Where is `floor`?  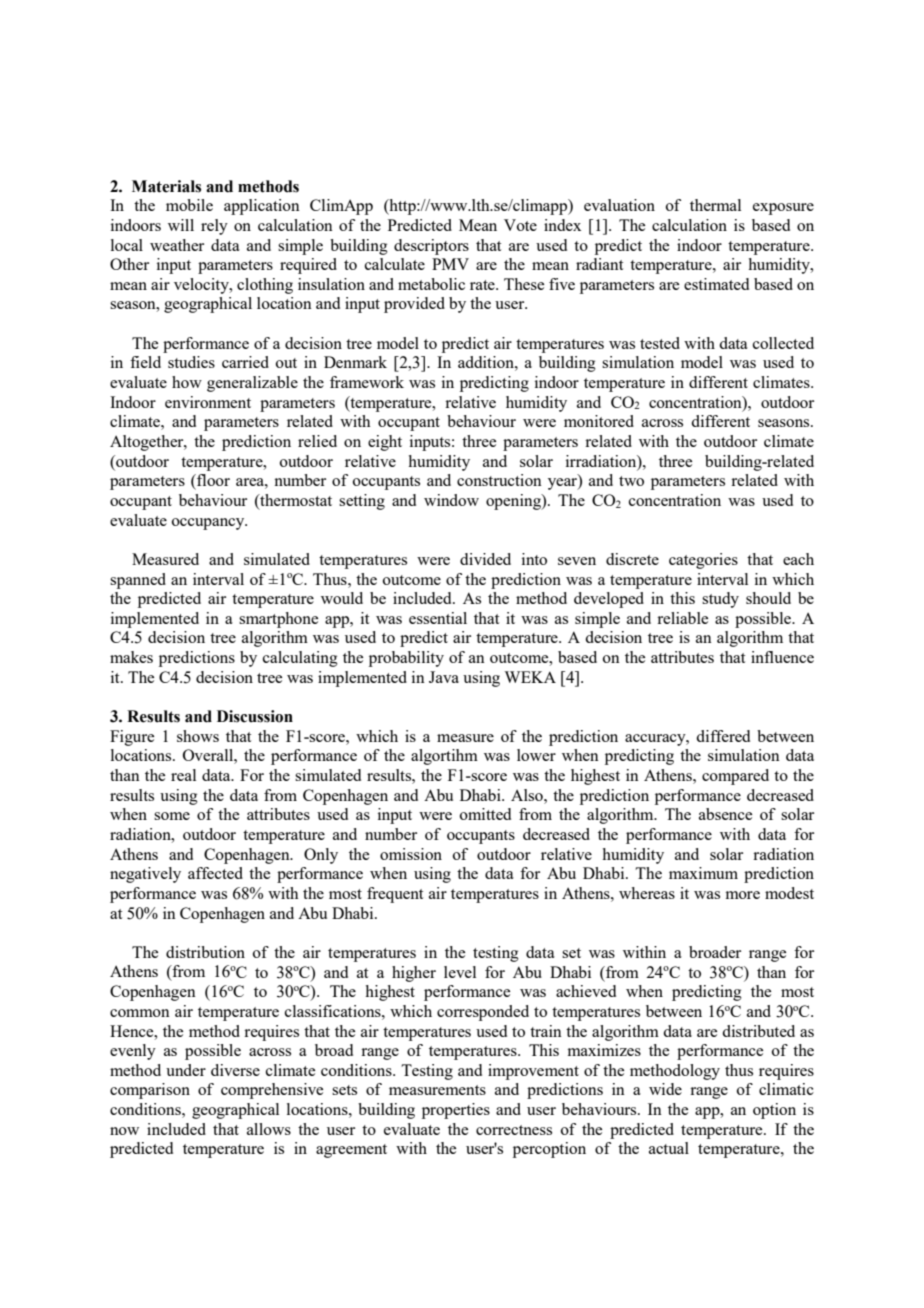 floor is located at coordinates (212, 480).
